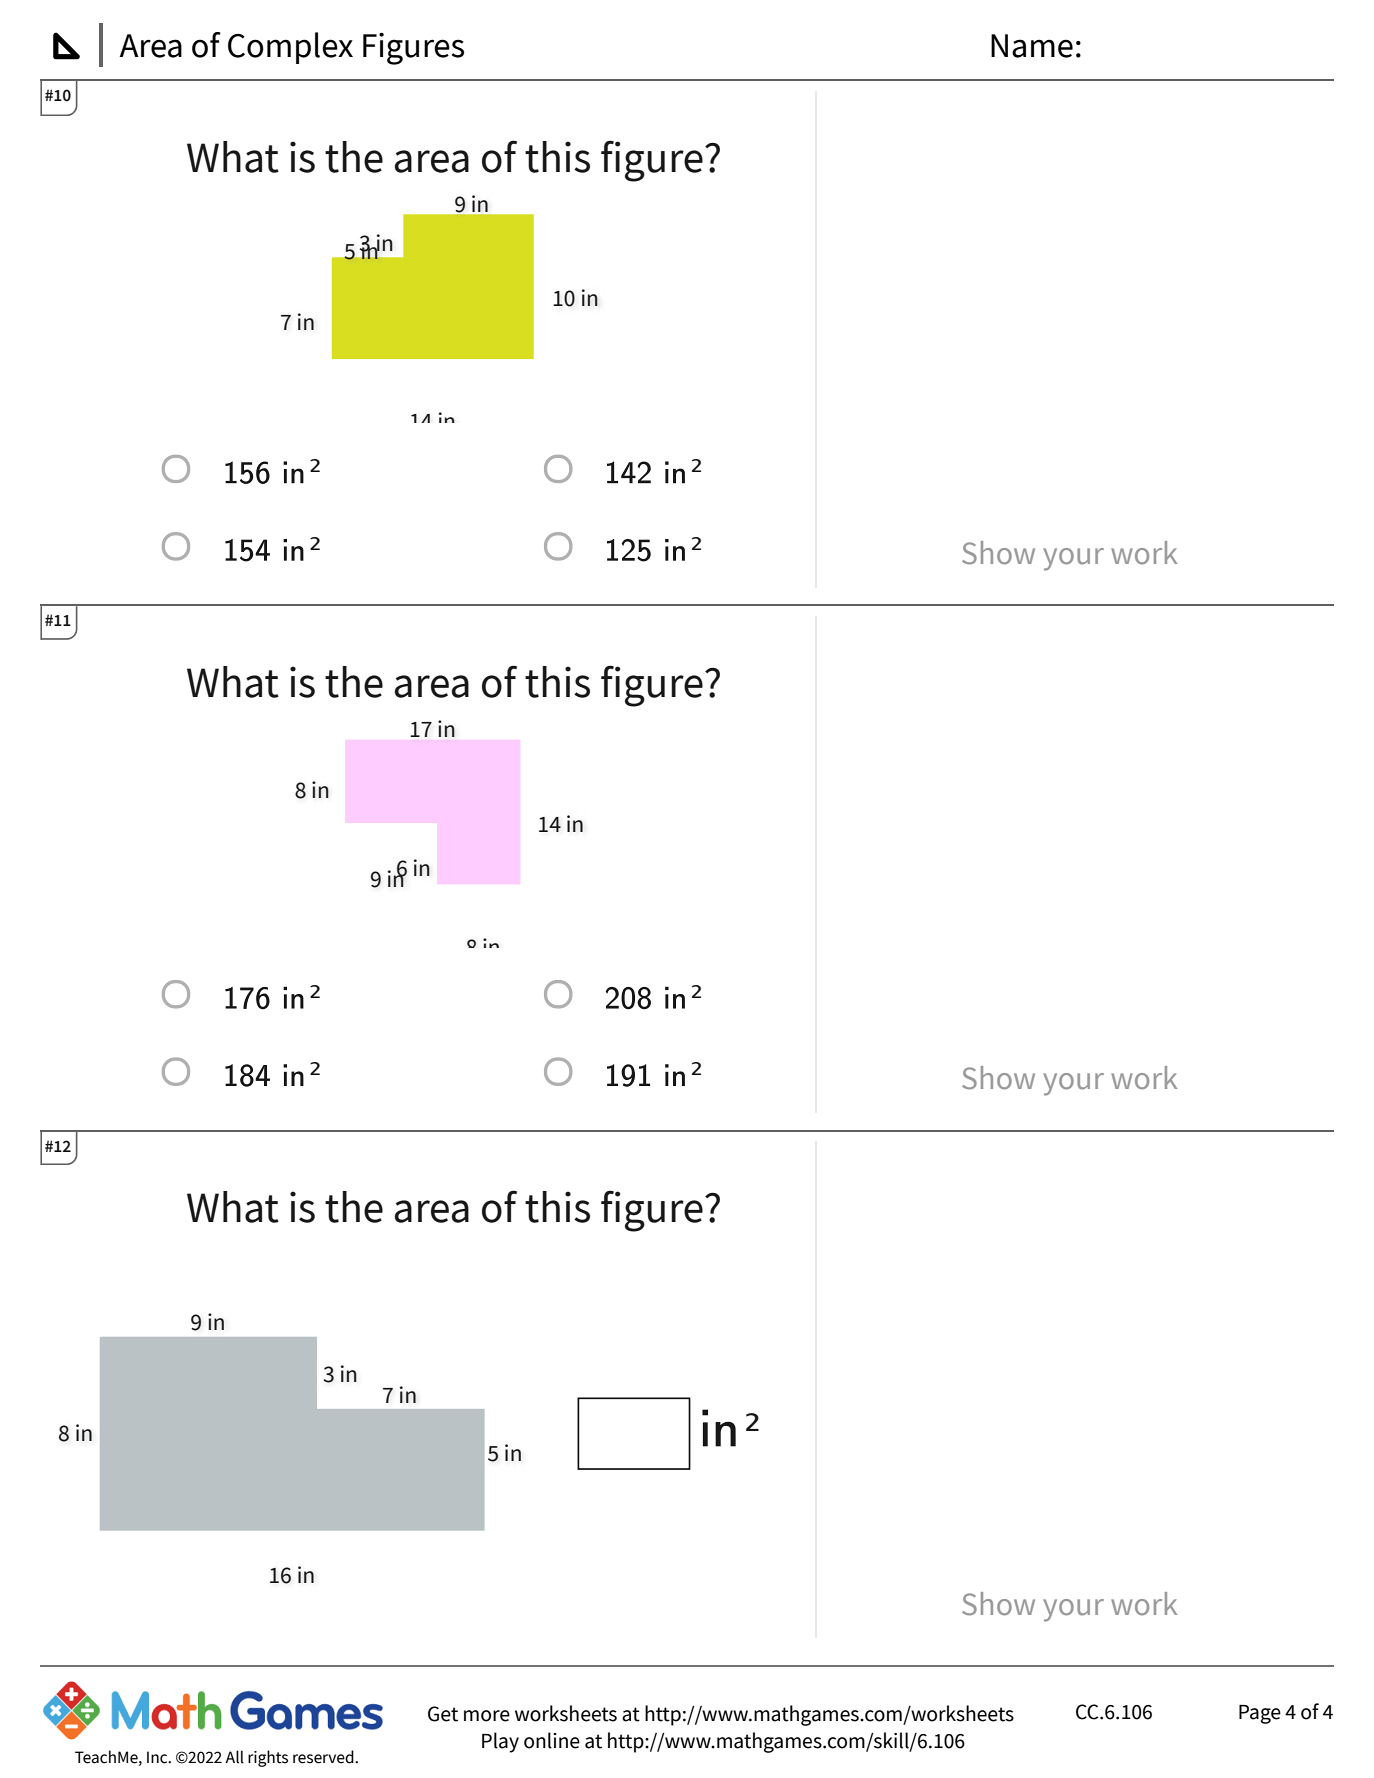  Describe the element at coordinates (487, 1716) in the screenshot. I see `more` at that location.
